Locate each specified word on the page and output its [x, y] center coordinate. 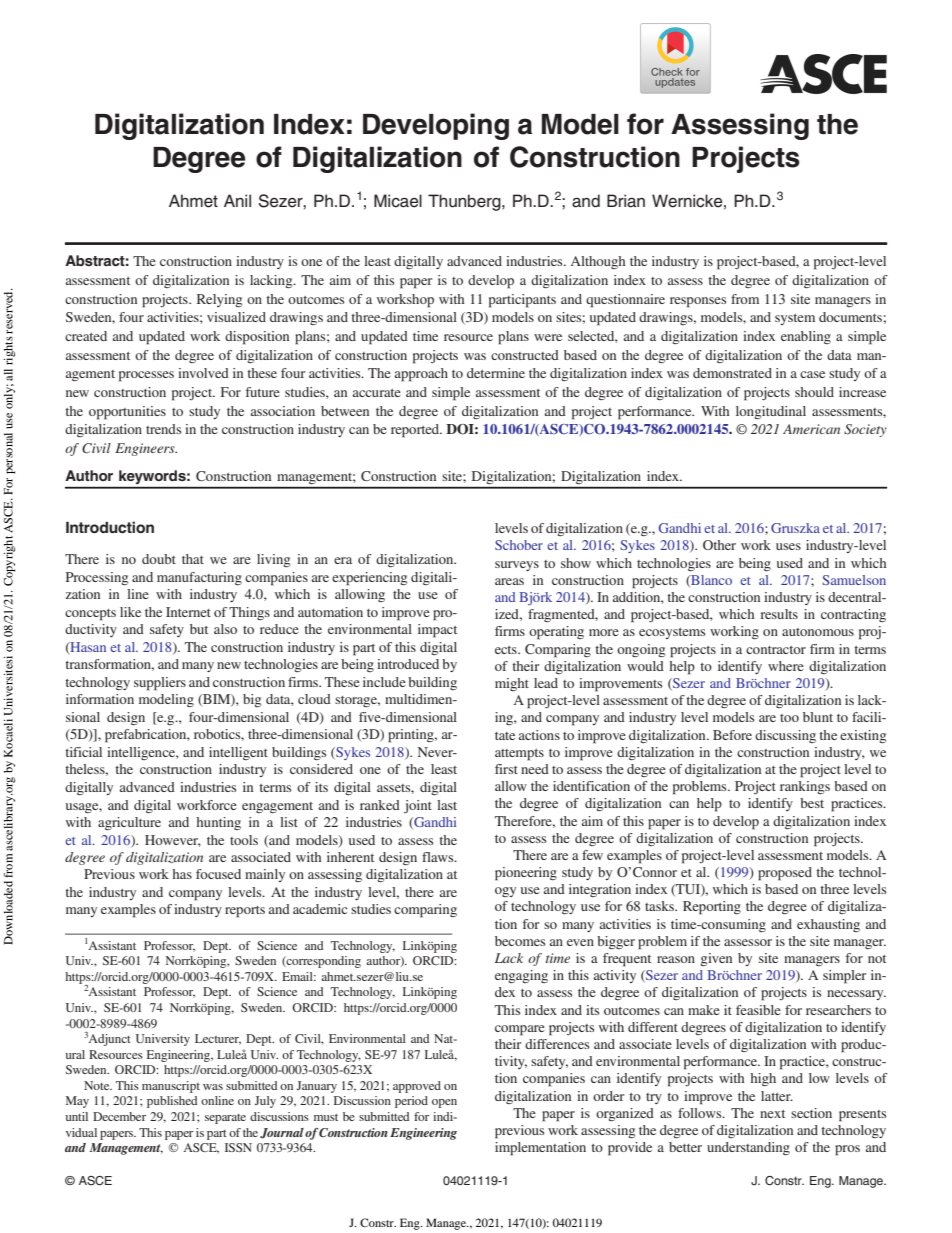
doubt [159, 559]
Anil [237, 200]
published [172, 1102]
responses [698, 302]
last [447, 805]
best [812, 803]
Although [598, 262]
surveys [517, 566]
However [173, 841]
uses [788, 546]
